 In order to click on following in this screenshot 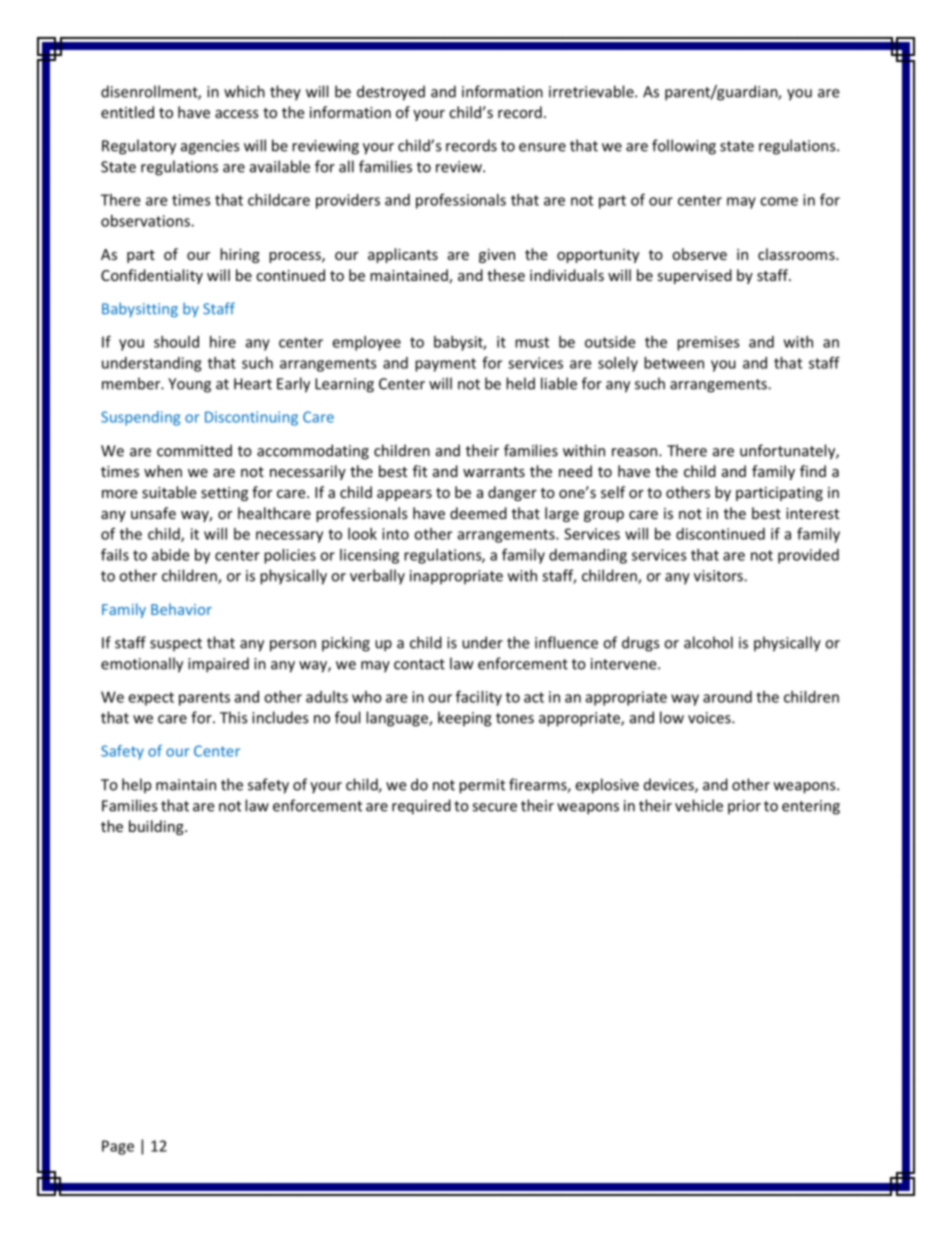, I will do `click(684, 147)`.
